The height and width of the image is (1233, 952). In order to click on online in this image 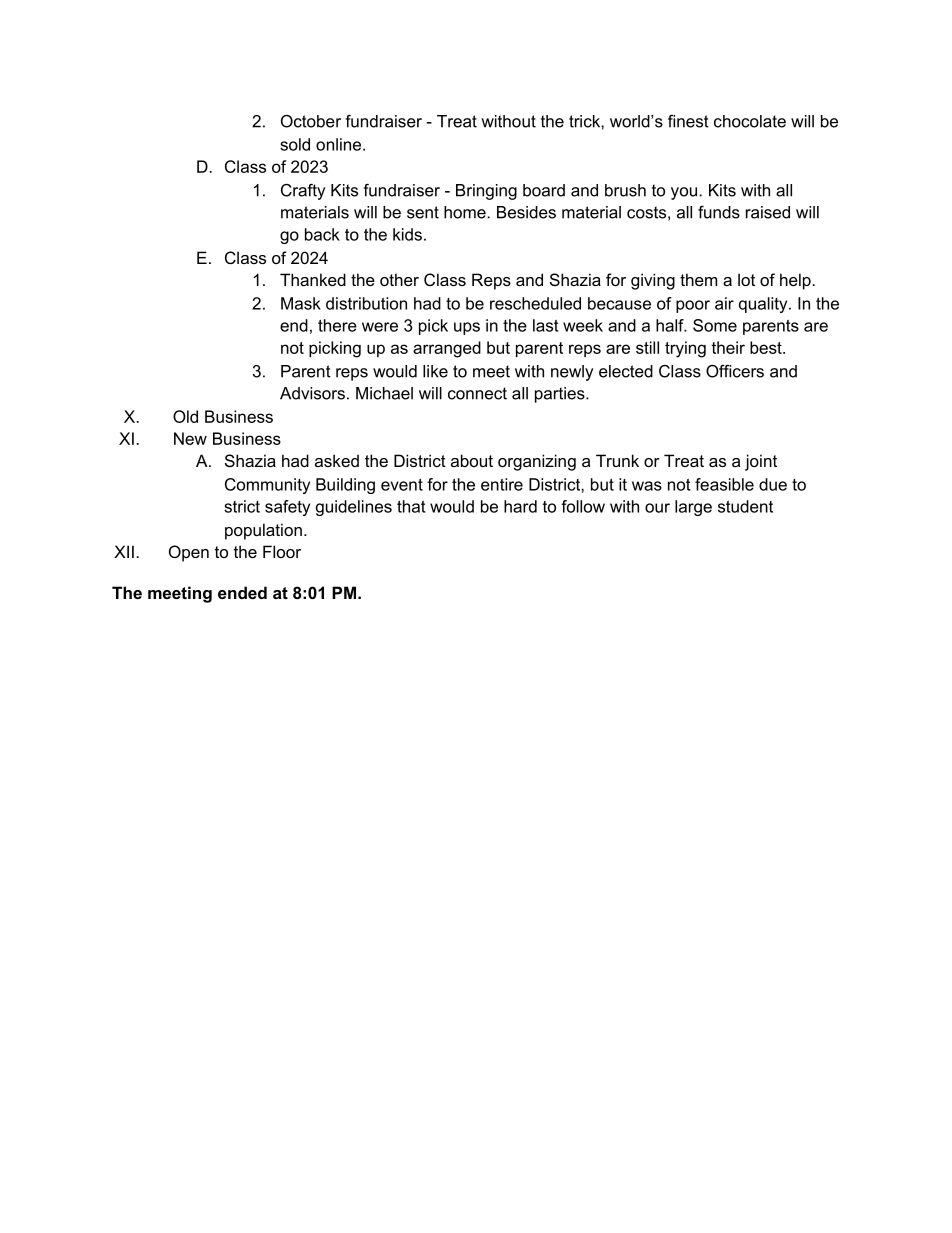, I will do `click(340, 144)`.
